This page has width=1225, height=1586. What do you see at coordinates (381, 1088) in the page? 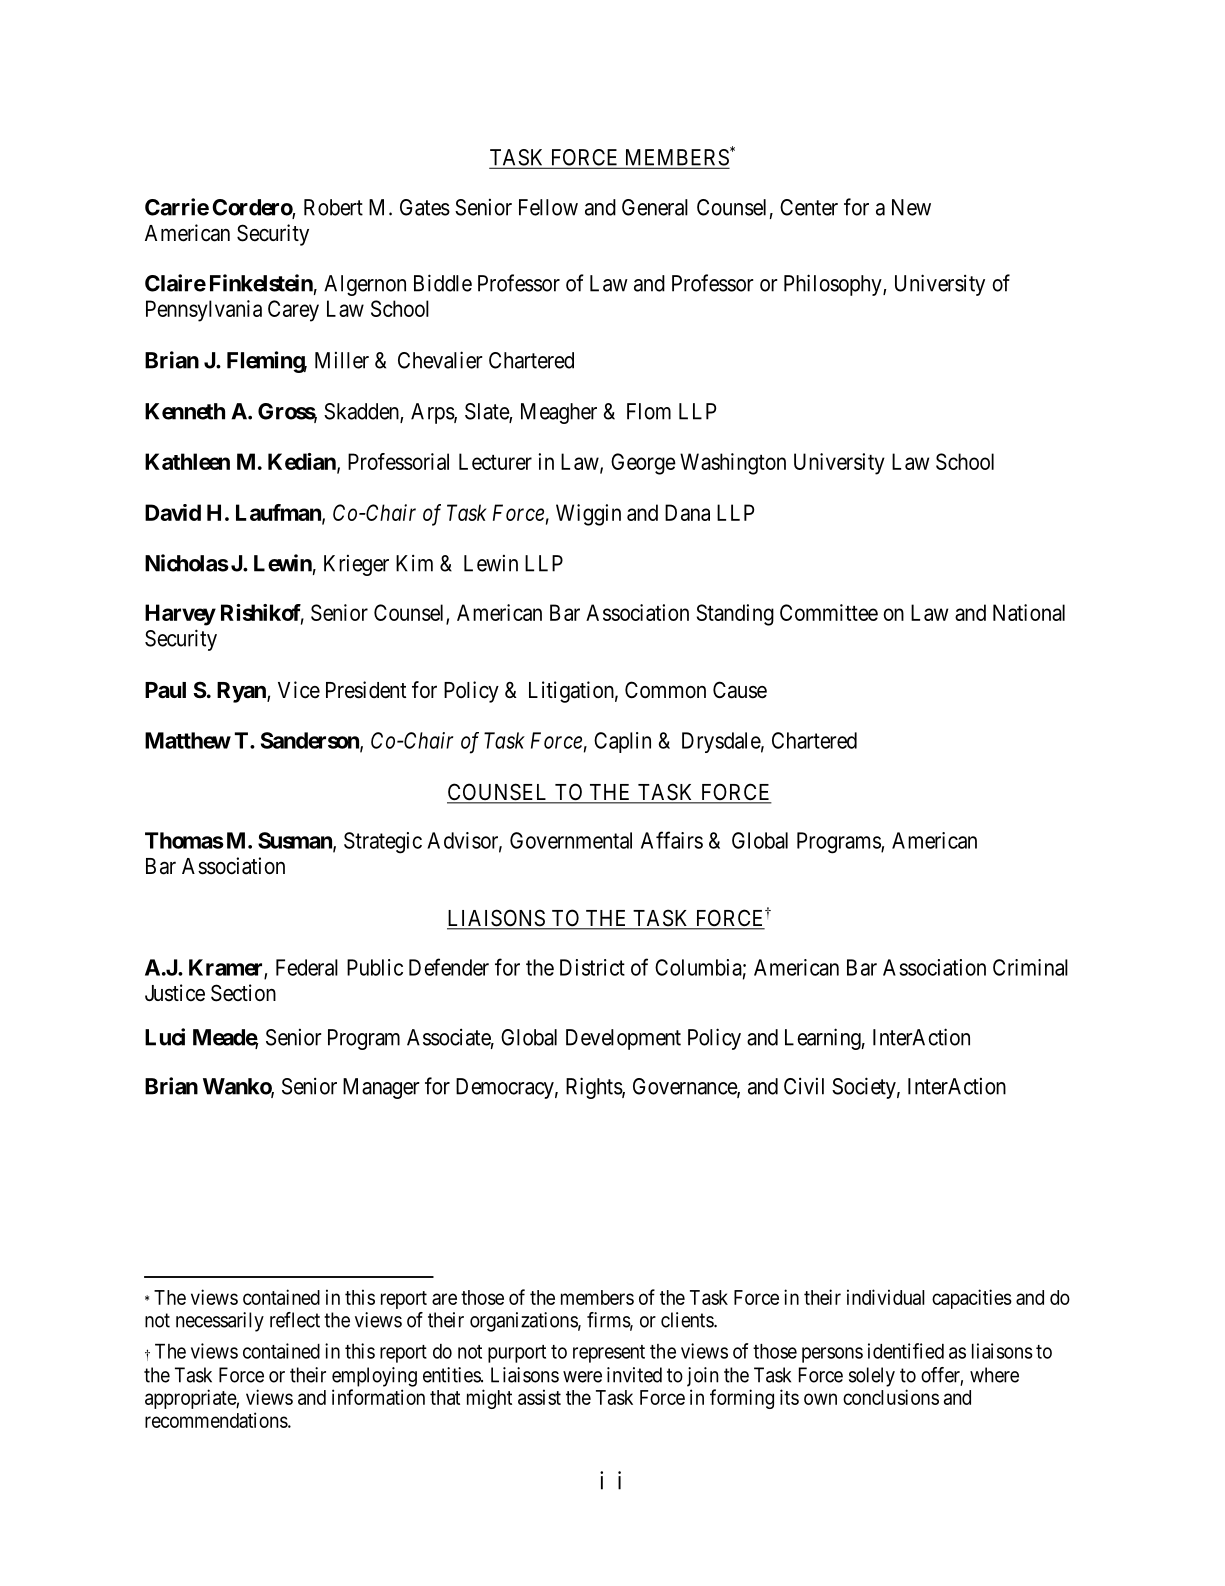
I see `Manager` at bounding box center [381, 1088].
